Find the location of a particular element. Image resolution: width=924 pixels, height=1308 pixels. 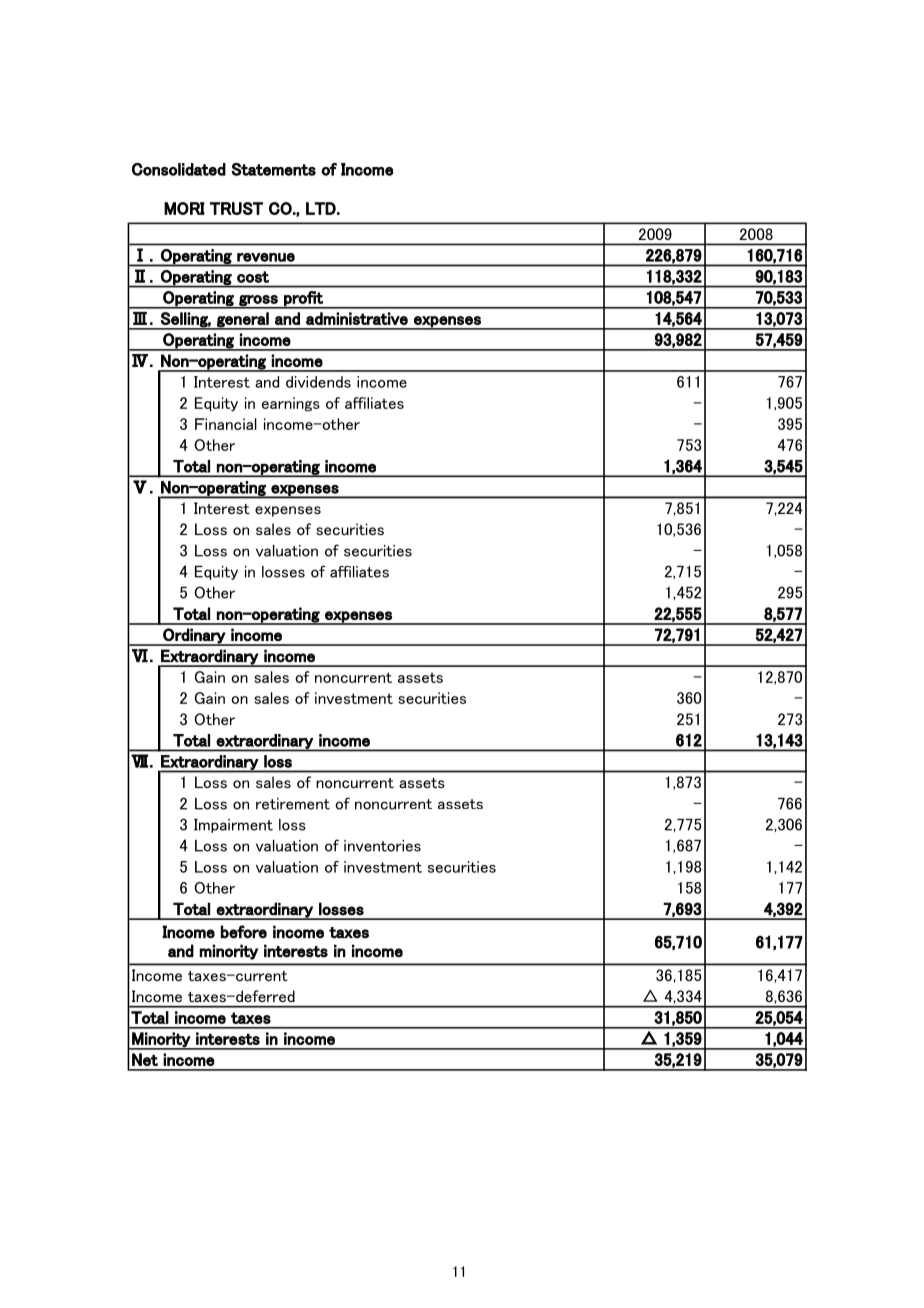

gross is located at coordinates (258, 301).
